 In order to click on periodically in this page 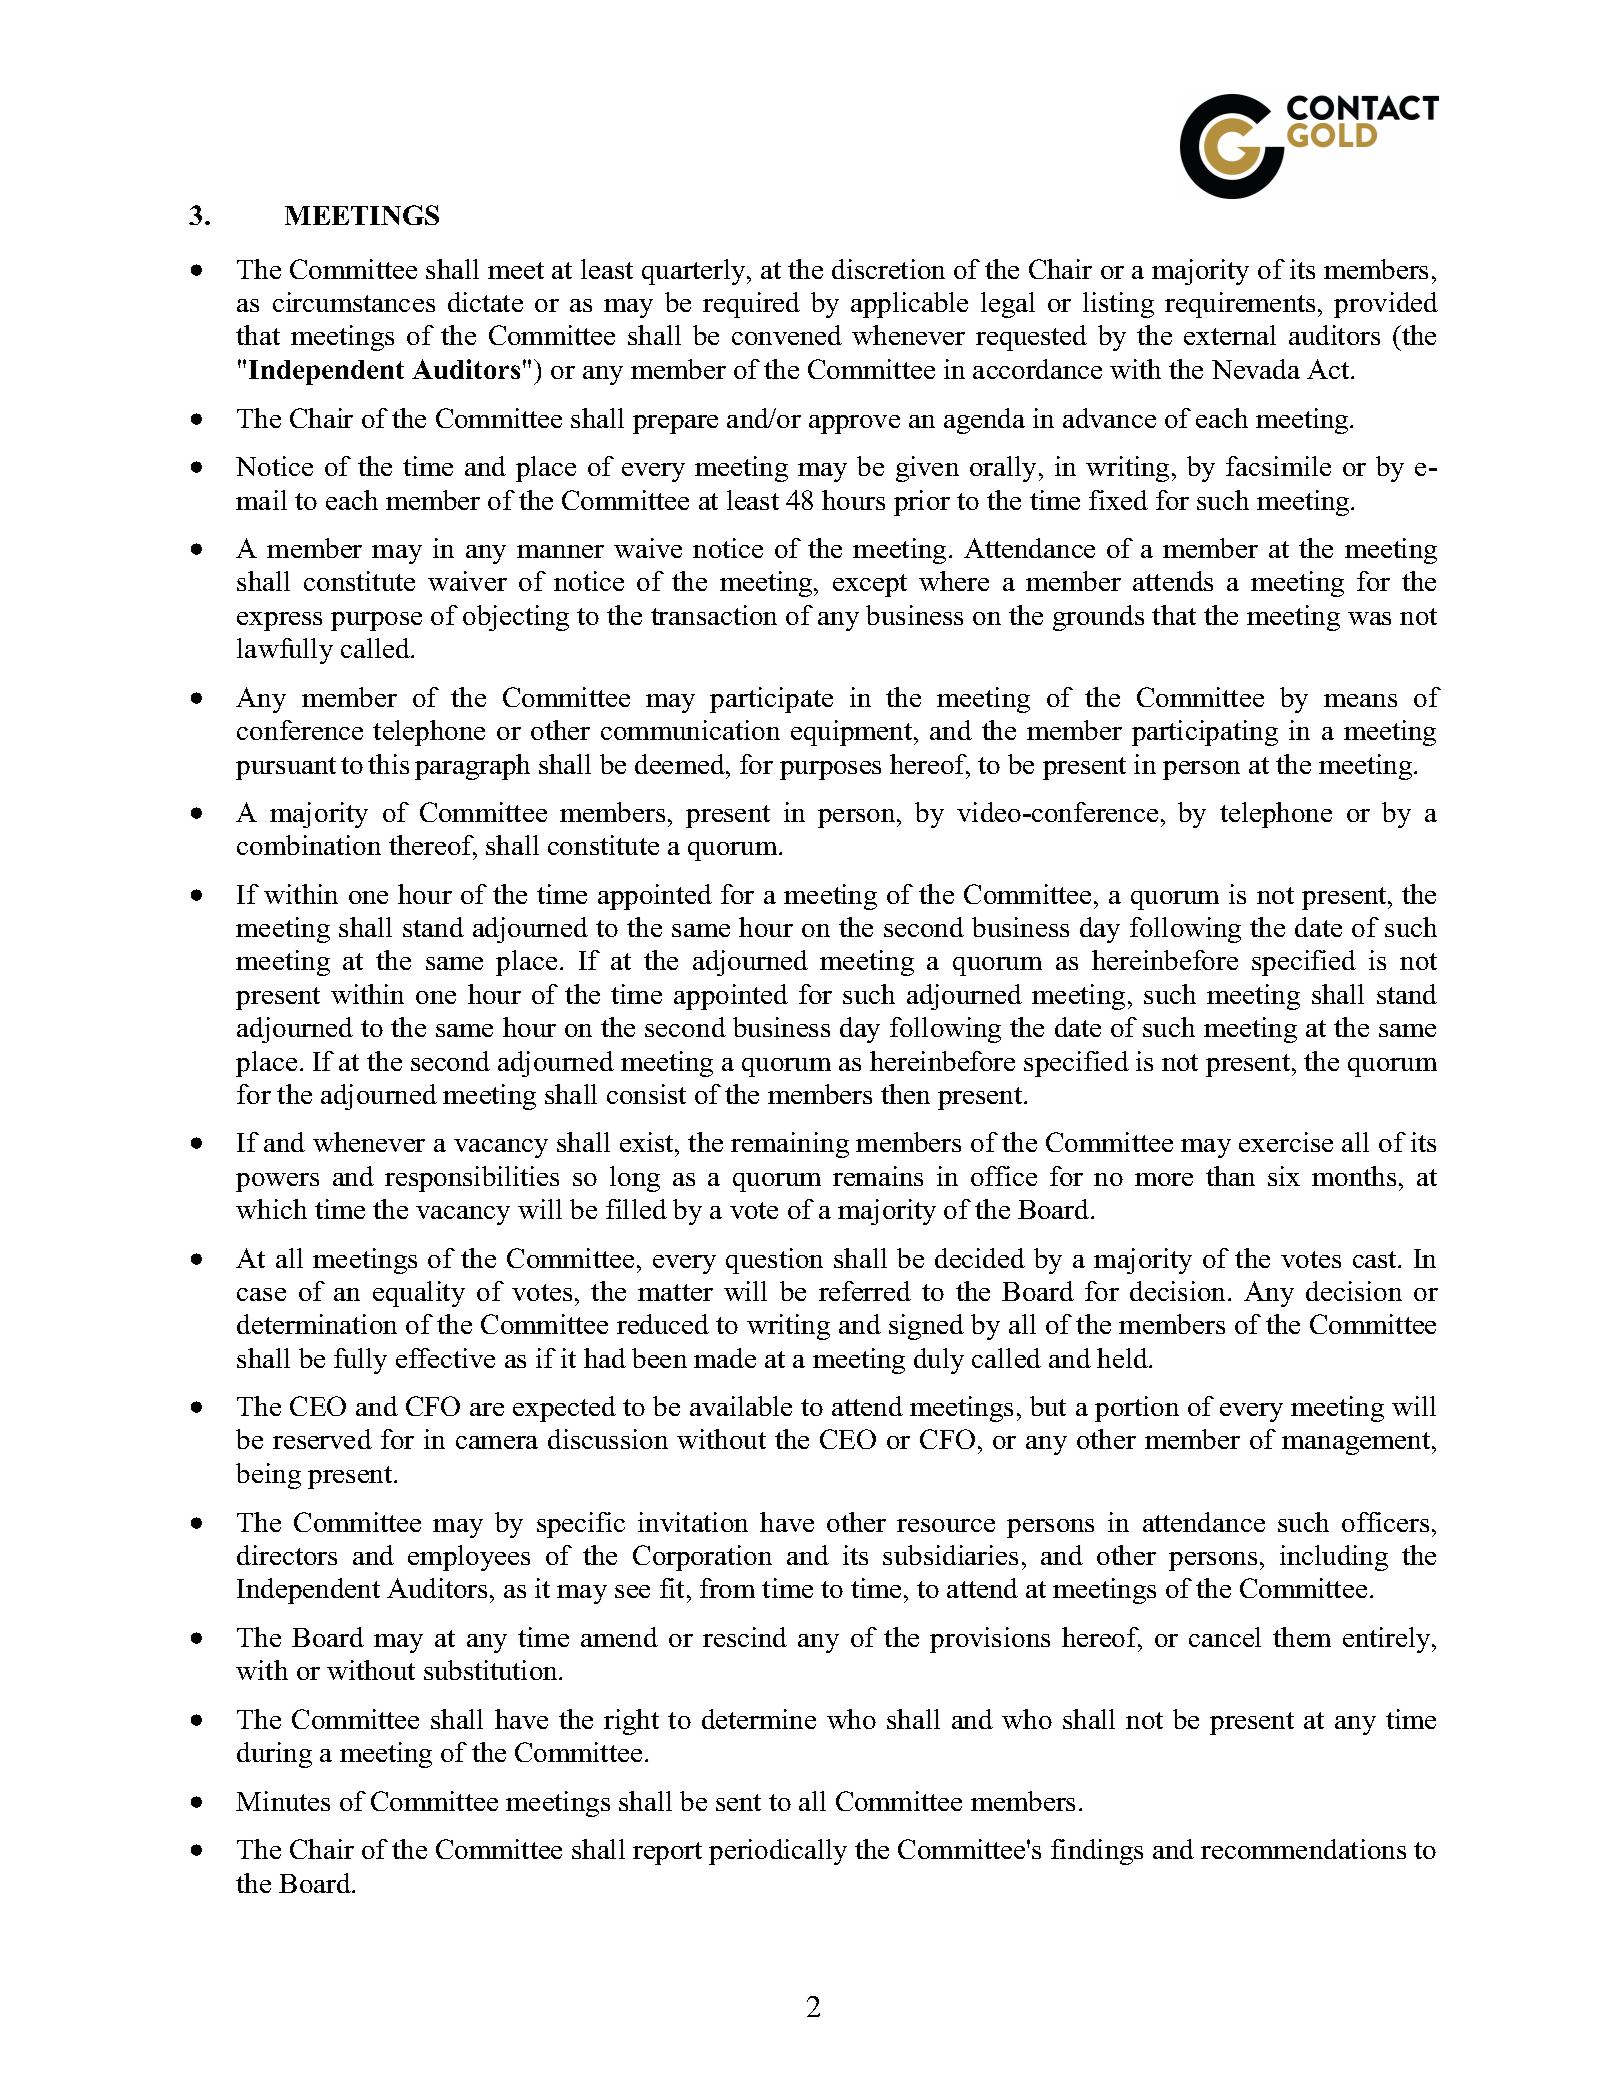, I will do `click(778, 1852)`.
